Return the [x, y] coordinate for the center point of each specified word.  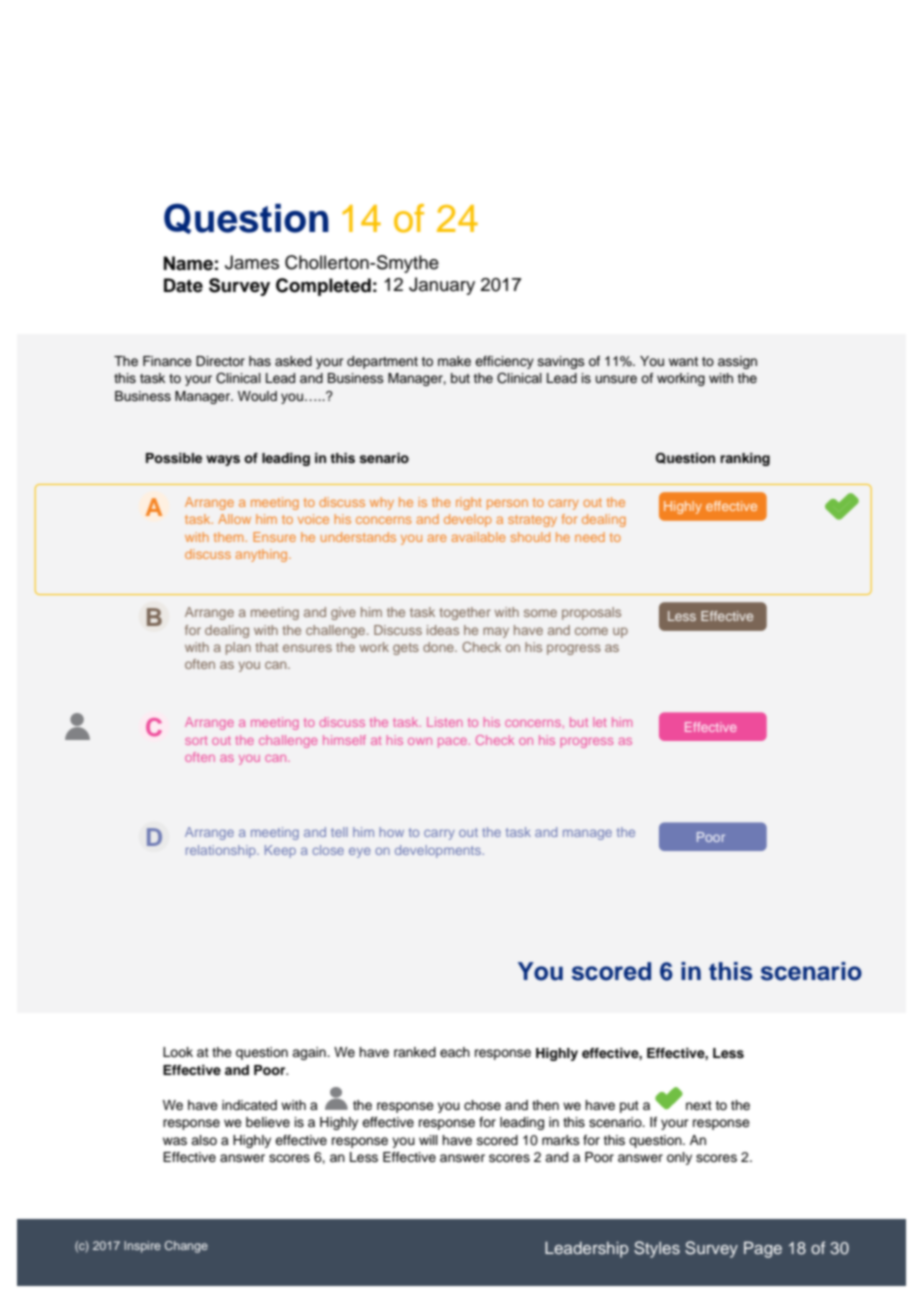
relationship [222, 851]
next [699, 1105]
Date [183, 285]
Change [186, 1247]
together [465, 613]
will [428, 1140]
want [683, 361]
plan [238, 648]
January [442, 286]
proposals [591, 613]
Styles [657, 1249]
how [391, 832]
